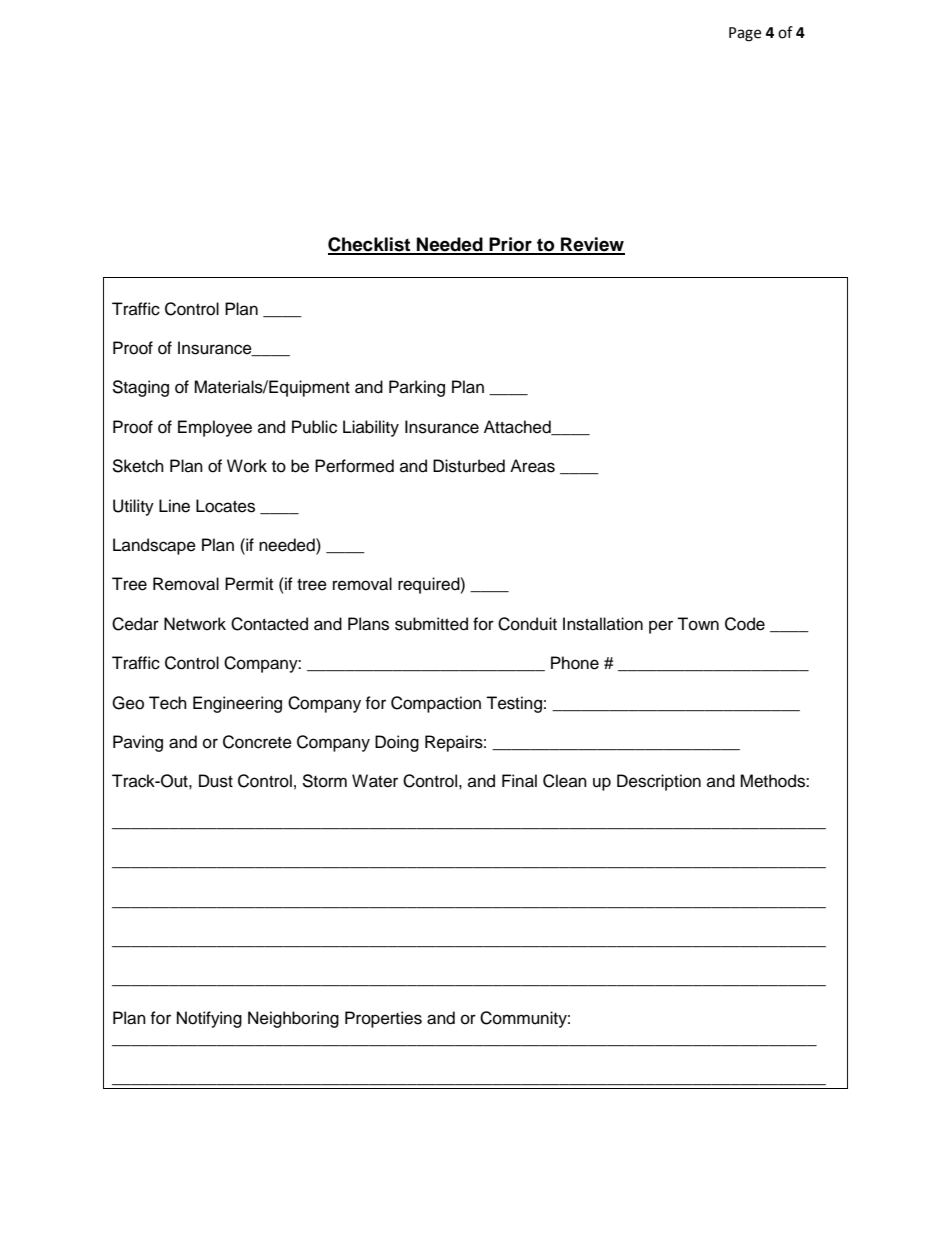 The height and width of the image is (1233, 952). Describe the element at coordinates (532, 466) in the image. I see `Areas` at that location.
